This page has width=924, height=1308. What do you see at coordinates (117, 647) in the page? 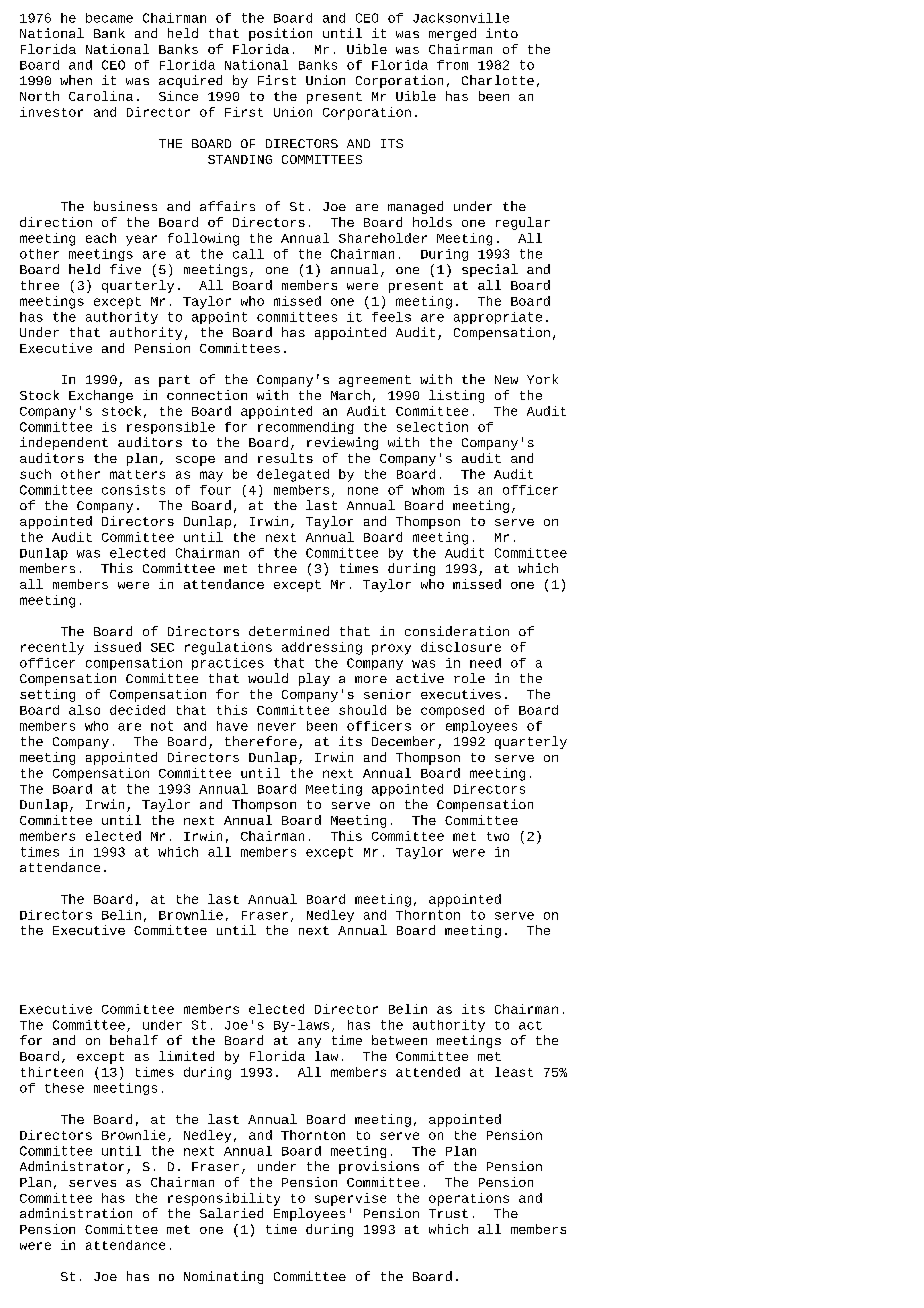
I see `issued` at bounding box center [117, 647].
